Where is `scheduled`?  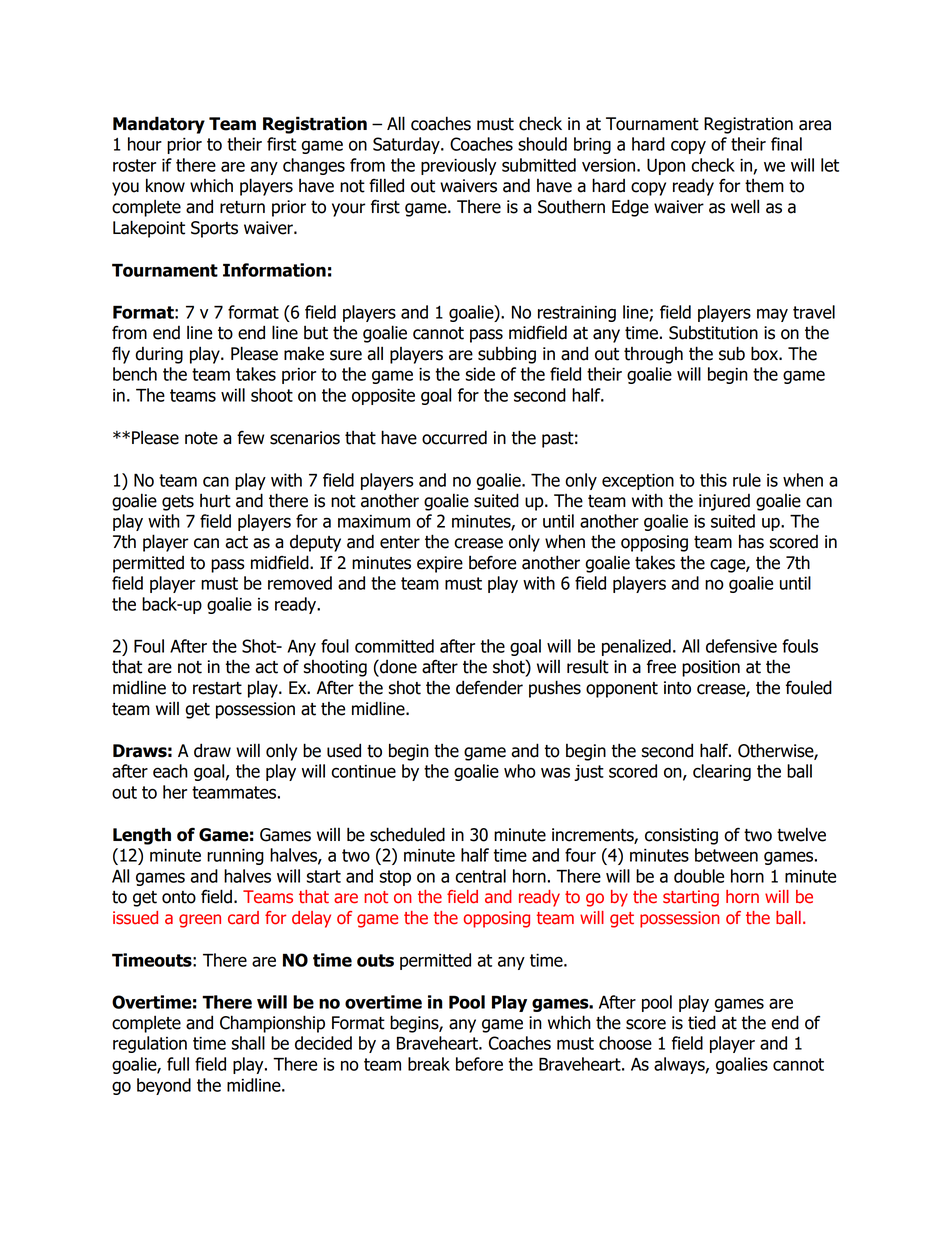 scheduled is located at coordinates (407, 834).
